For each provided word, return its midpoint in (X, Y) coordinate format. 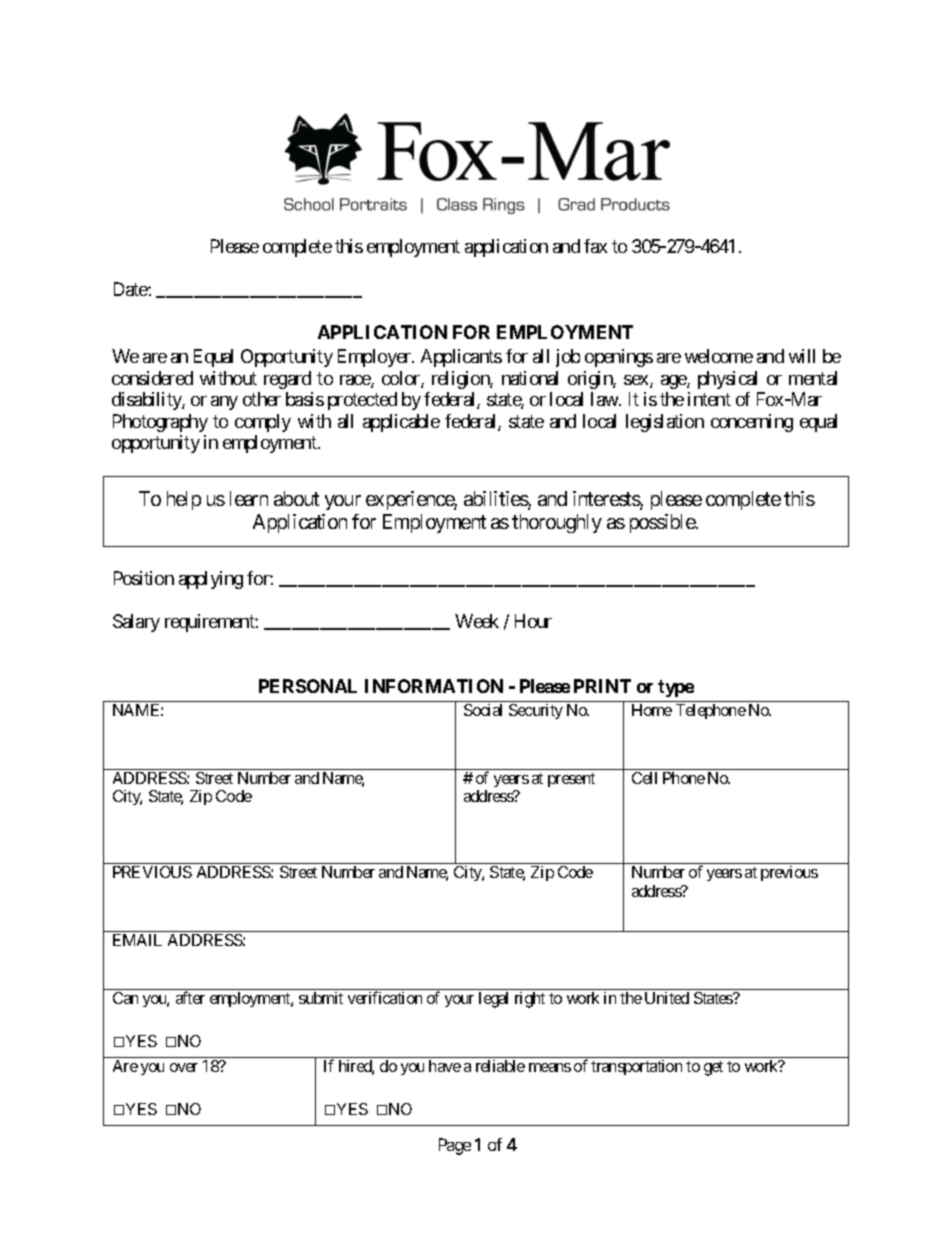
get (713, 1068)
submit (321, 998)
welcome (719, 356)
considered (152, 378)
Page (455, 1146)
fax (595, 246)
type (676, 688)
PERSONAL (308, 686)
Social (483, 710)
